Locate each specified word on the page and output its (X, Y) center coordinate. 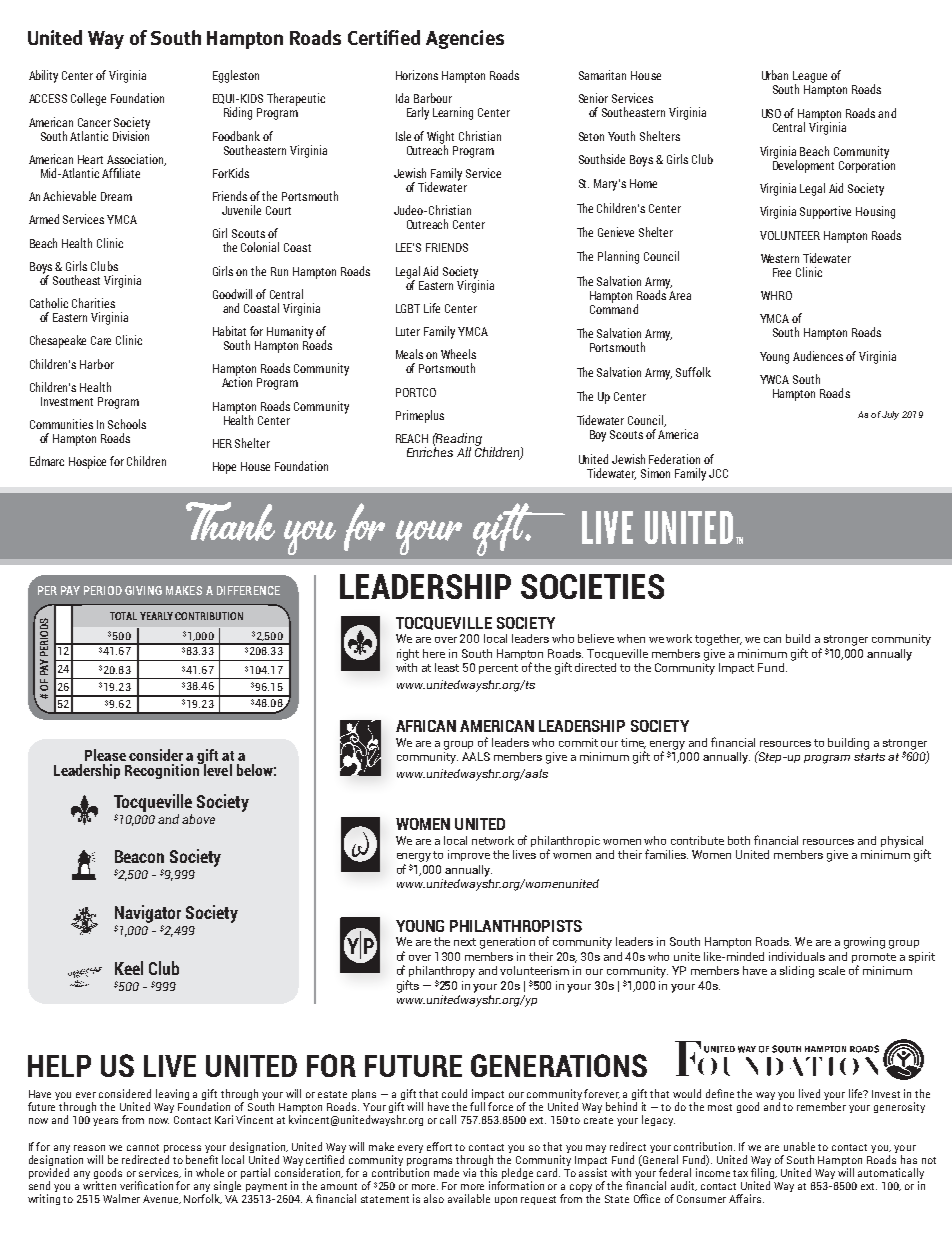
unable (799, 1146)
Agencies (465, 39)
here (434, 653)
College (88, 99)
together (718, 640)
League (810, 78)
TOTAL (123, 616)
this (488, 1172)
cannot (143, 1147)
